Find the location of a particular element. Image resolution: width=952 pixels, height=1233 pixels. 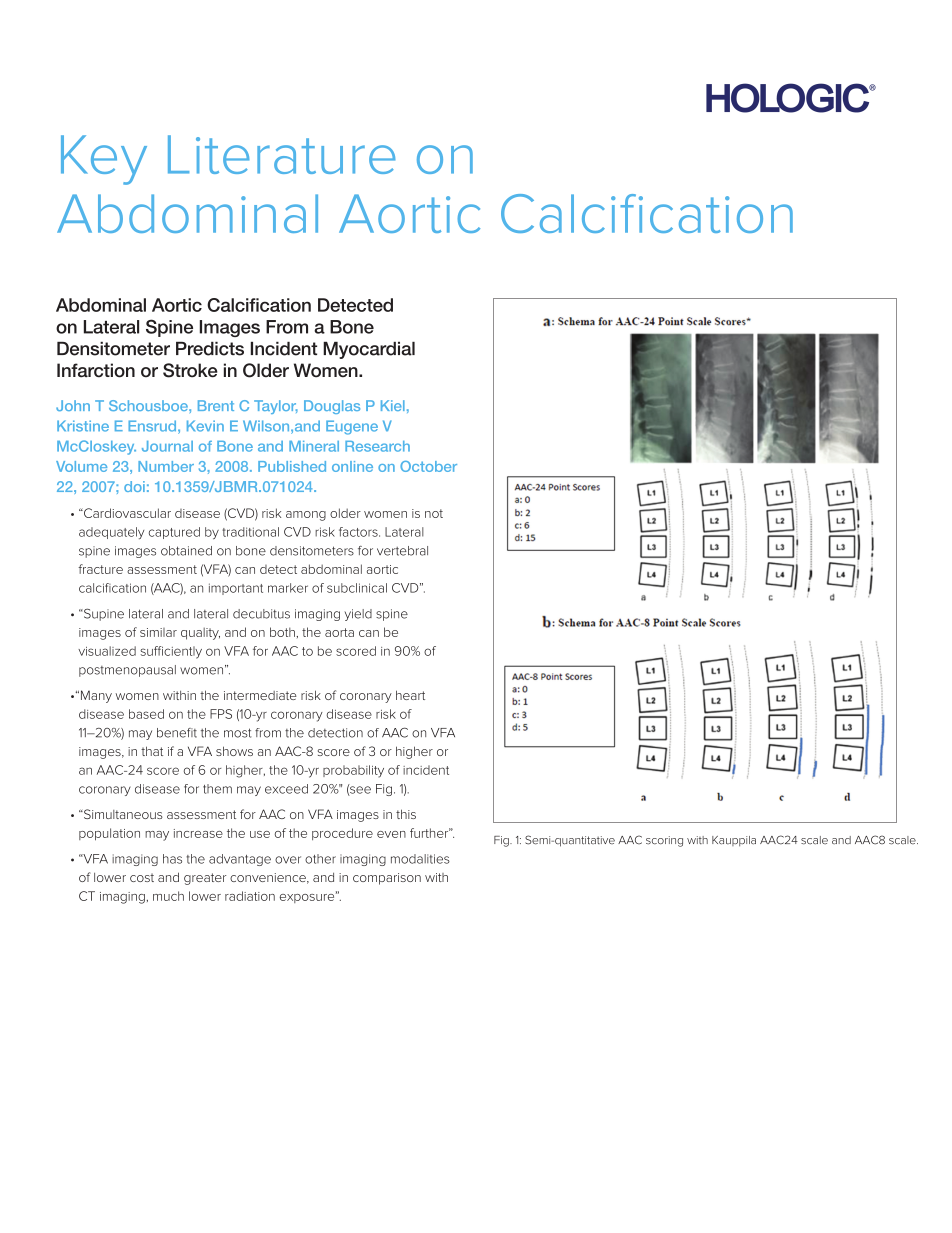

aorta is located at coordinates (339, 632).
